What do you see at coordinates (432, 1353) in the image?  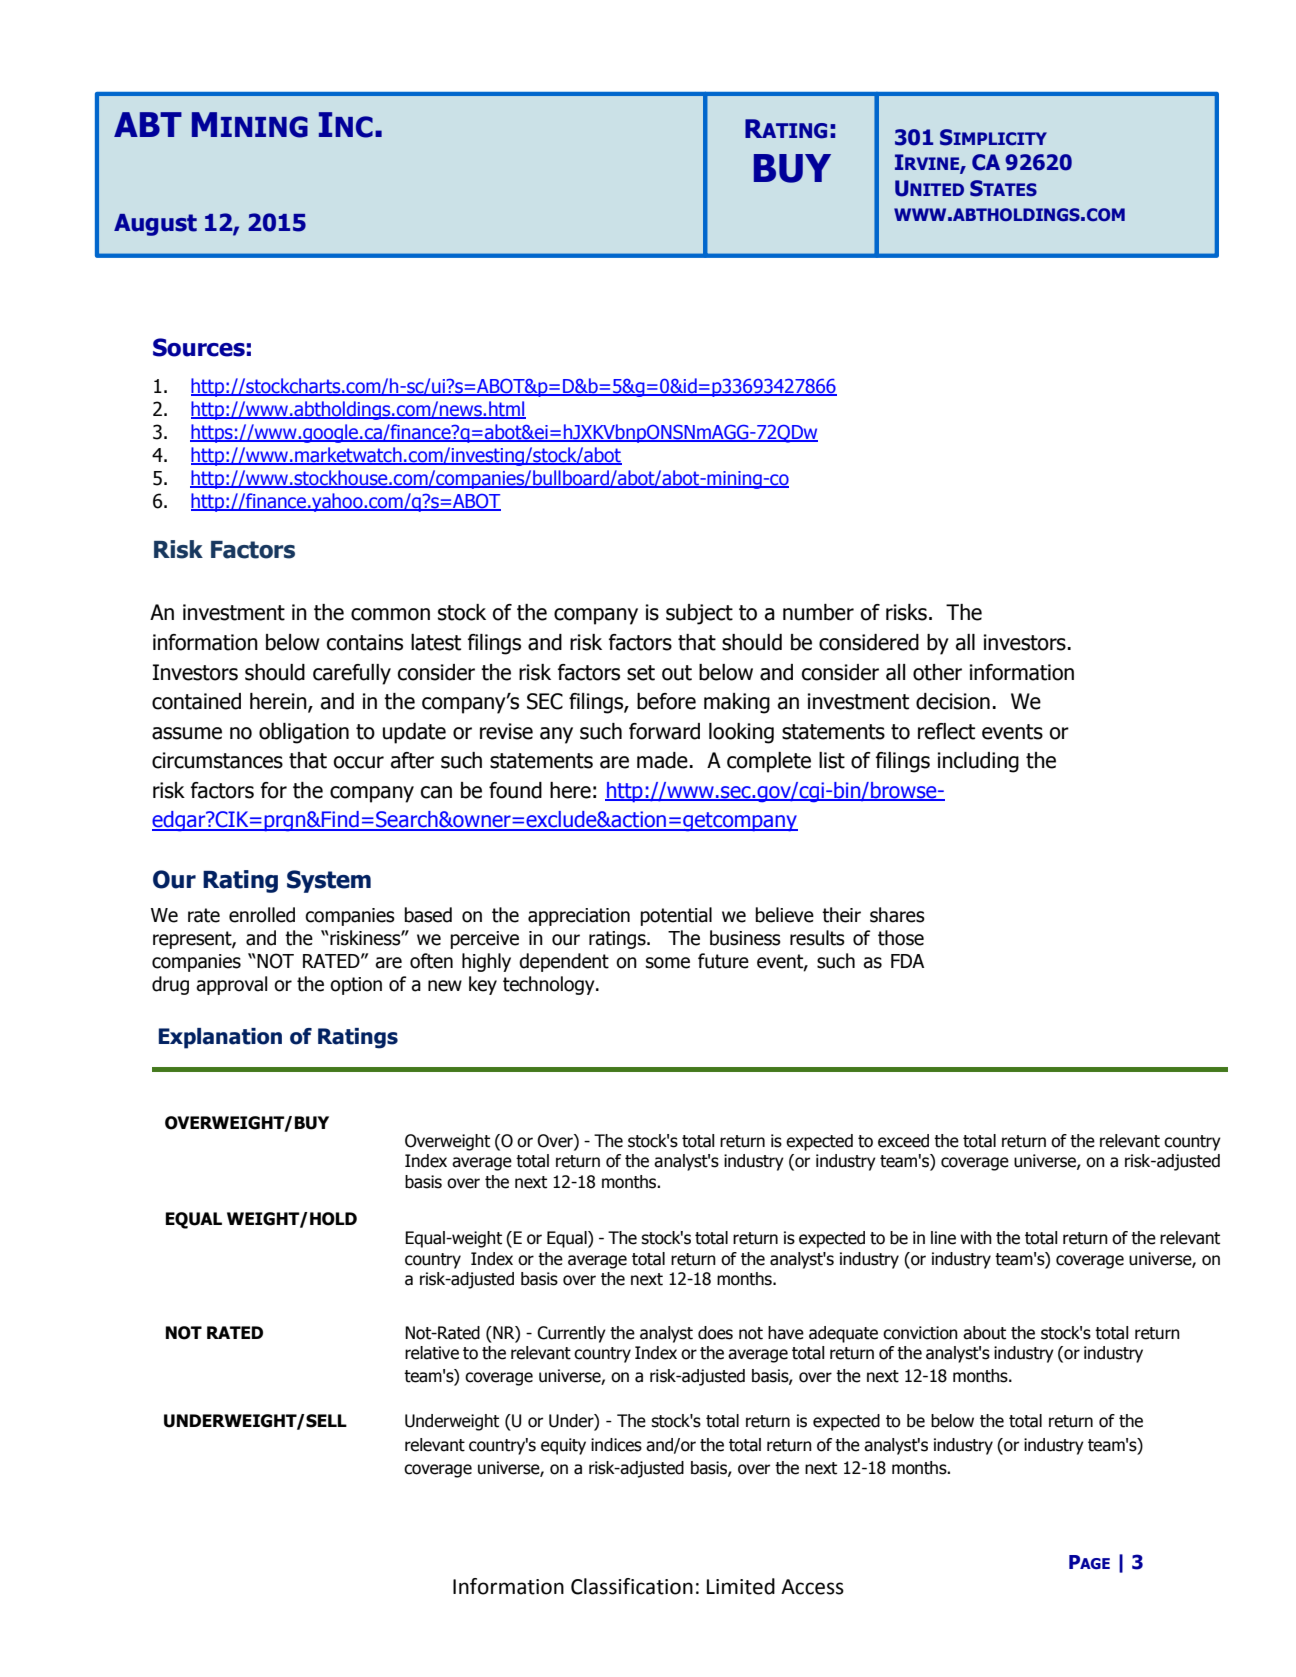 I see `relative` at bounding box center [432, 1353].
